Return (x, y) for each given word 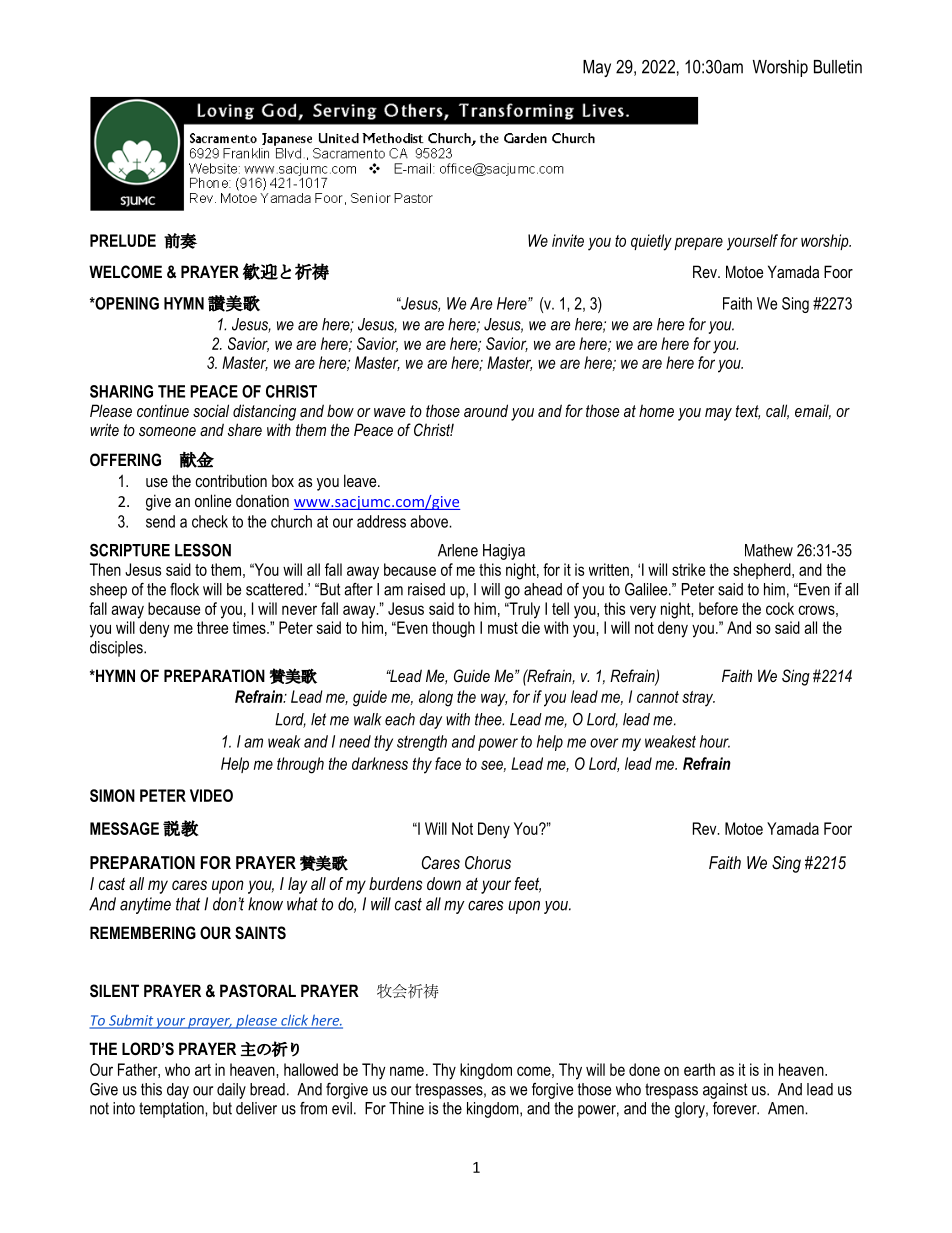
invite (568, 240)
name (407, 1071)
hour (715, 741)
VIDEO (211, 795)
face (448, 763)
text (748, 412)
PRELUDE (123, 240)
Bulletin (838, 67)
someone (167, 431)
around (486, 410)
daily (231, 1091)
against (725, 1091)
